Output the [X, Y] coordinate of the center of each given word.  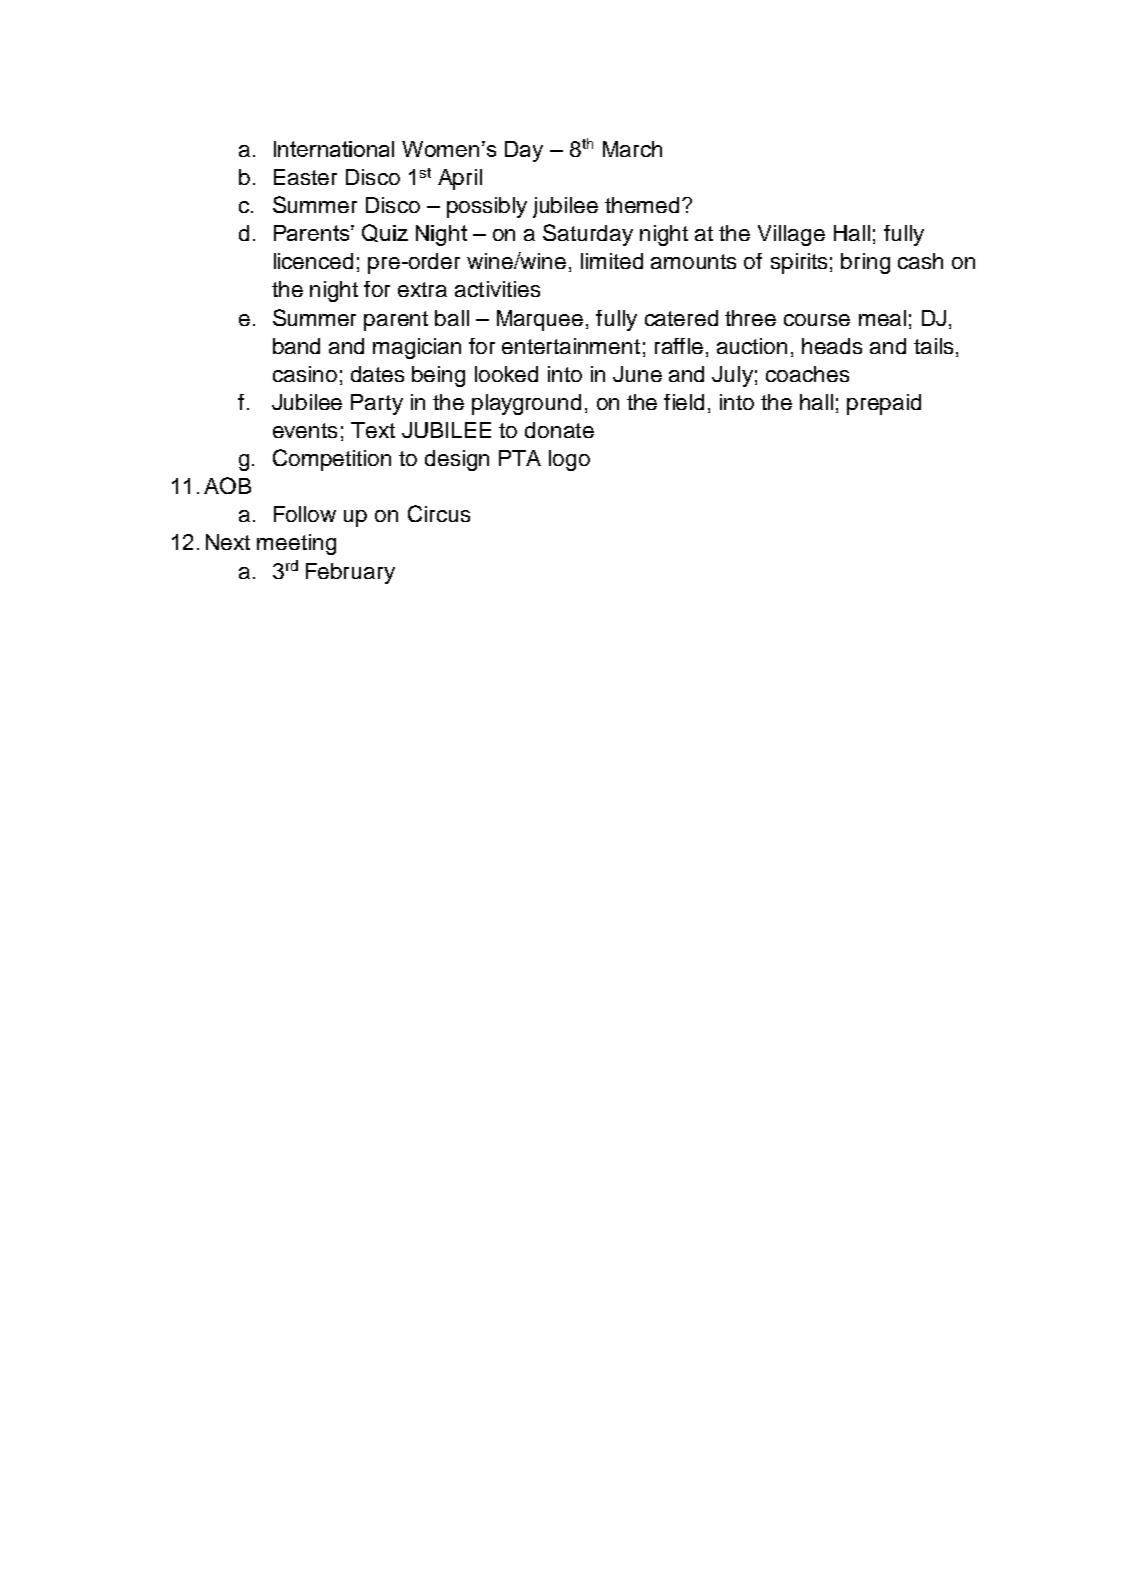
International [334, 149]
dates [377, 374]
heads [832, 346]
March [632, 149]
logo [569, 460]
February [350, 573]
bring [865, 263]
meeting [296, 544]
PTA [520, 458]
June [637, 374]
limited [612, 261]
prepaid [884, 404]
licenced [313, 261]
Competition [332, 460]
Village [791, 235]
